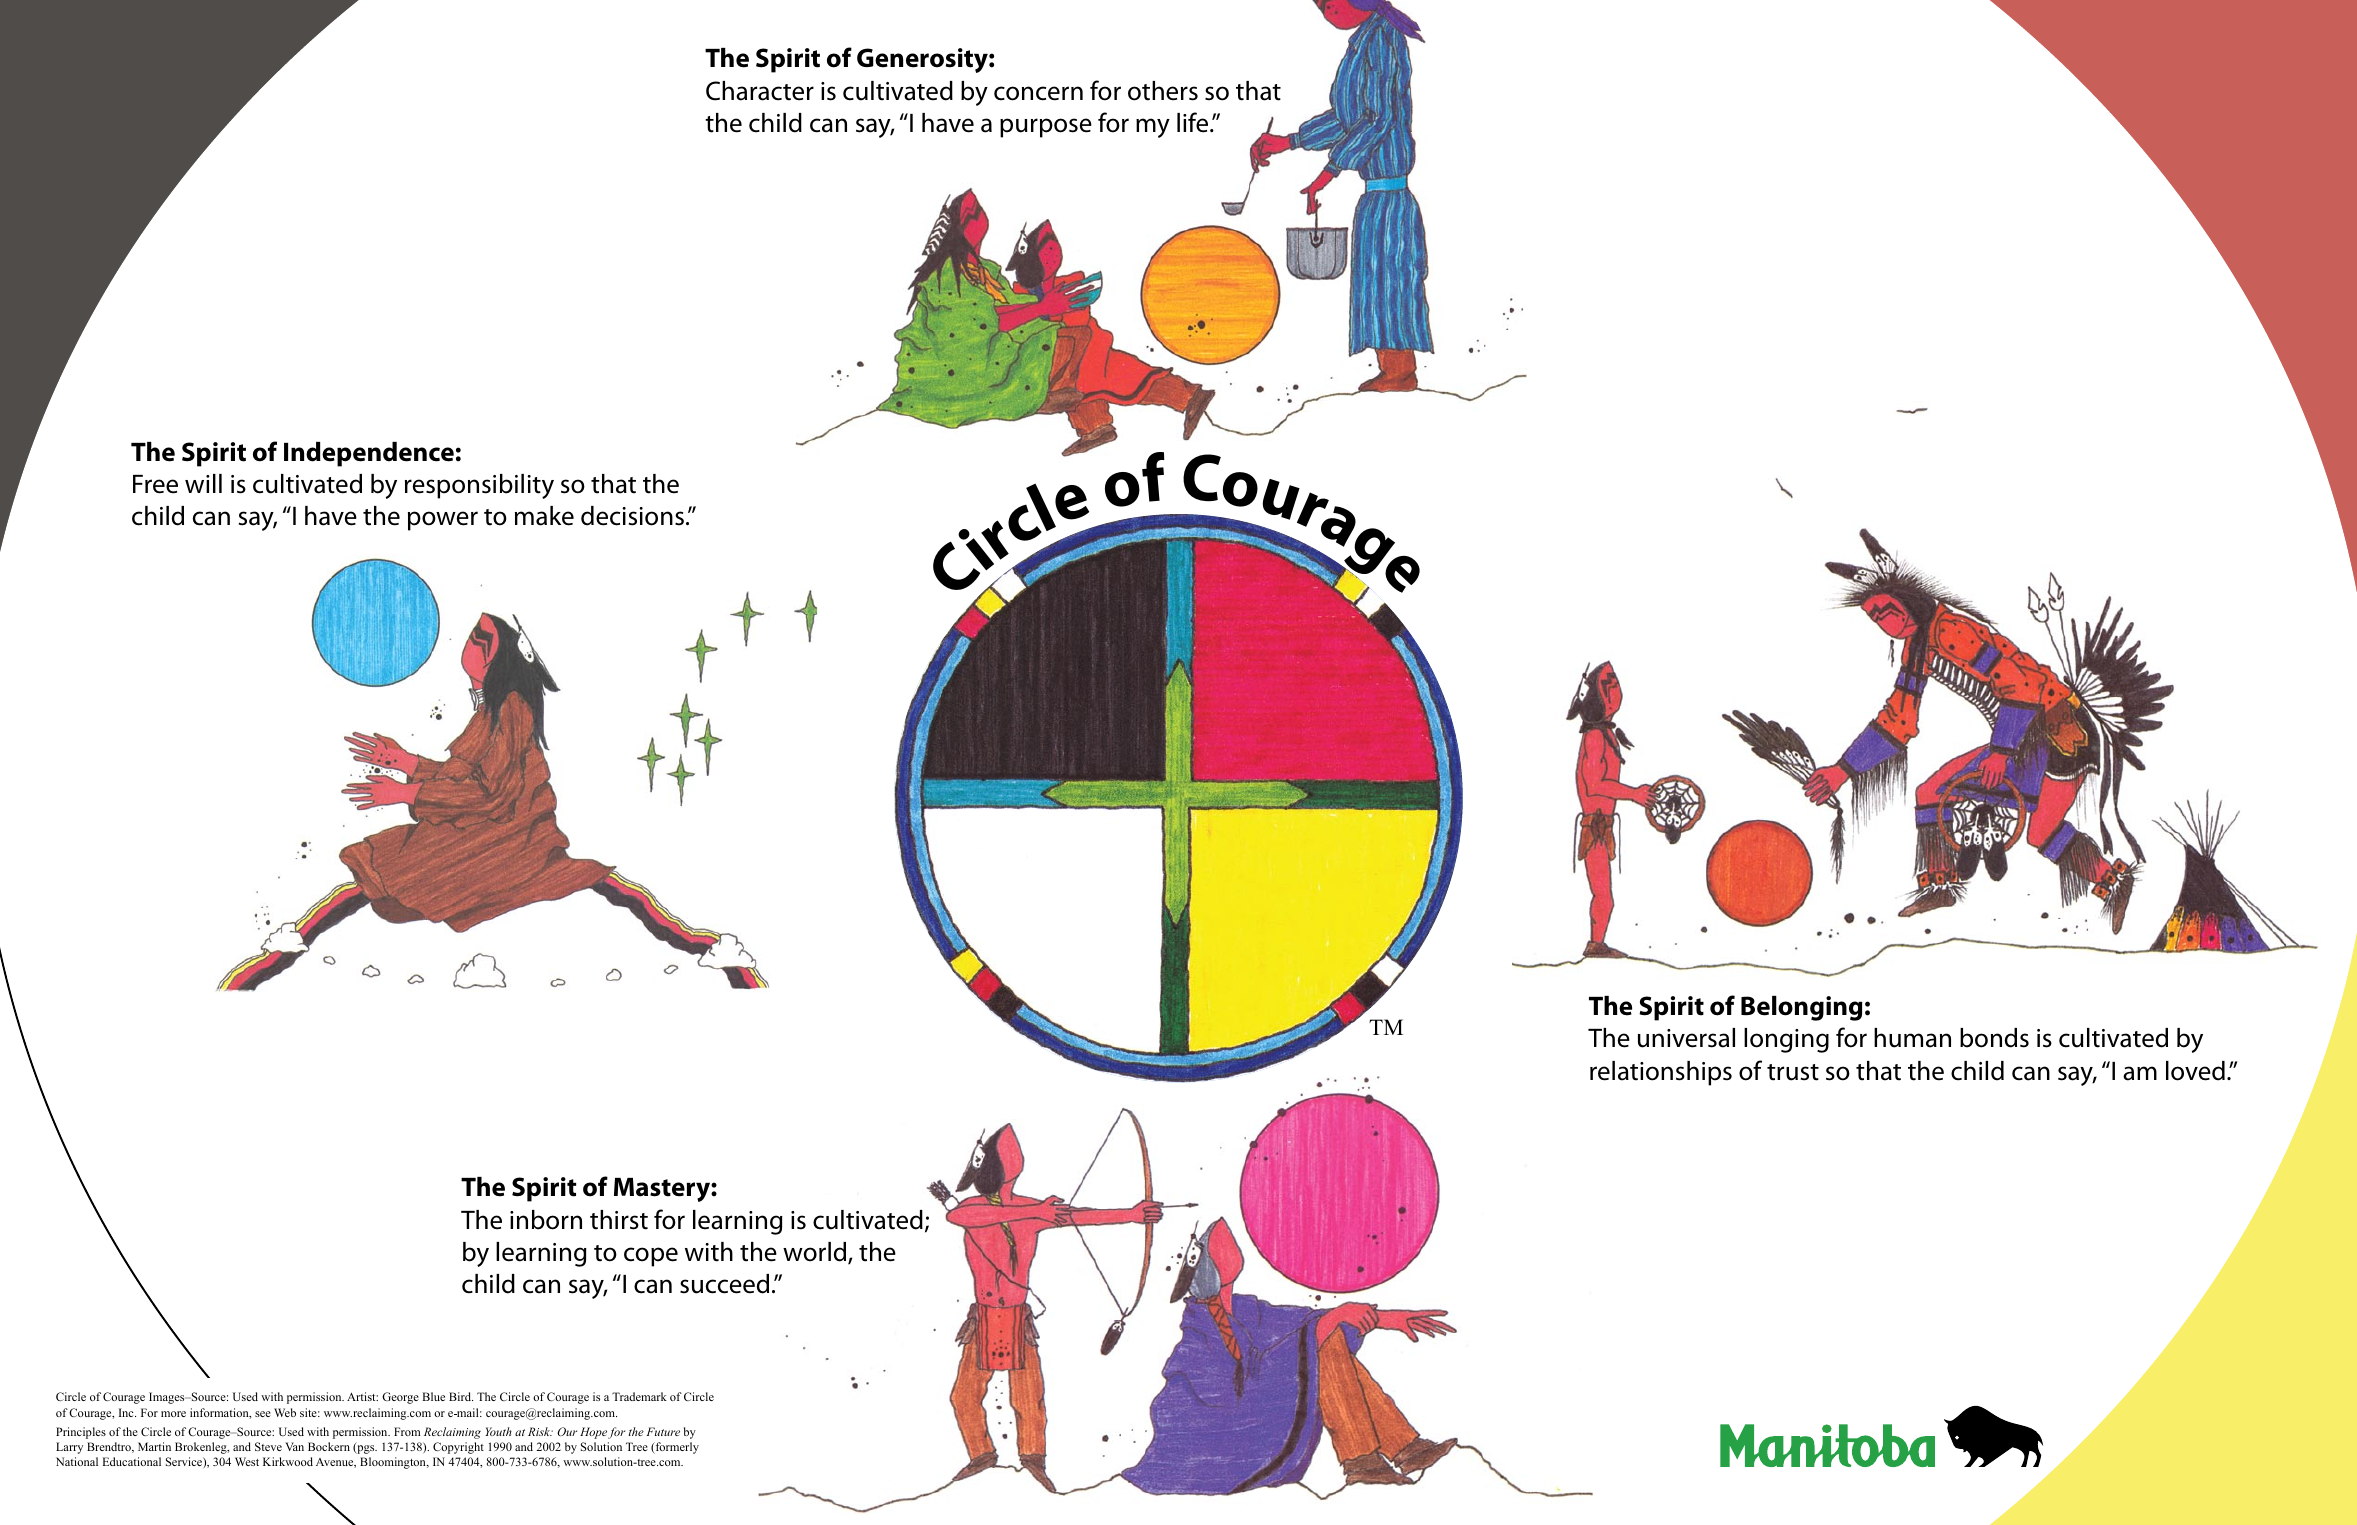 Image resolution: width=2357 pixels, height=1525 pixels. Describe the element at coordinates (1686, 1038) in the page. I see `universal` at that location.
